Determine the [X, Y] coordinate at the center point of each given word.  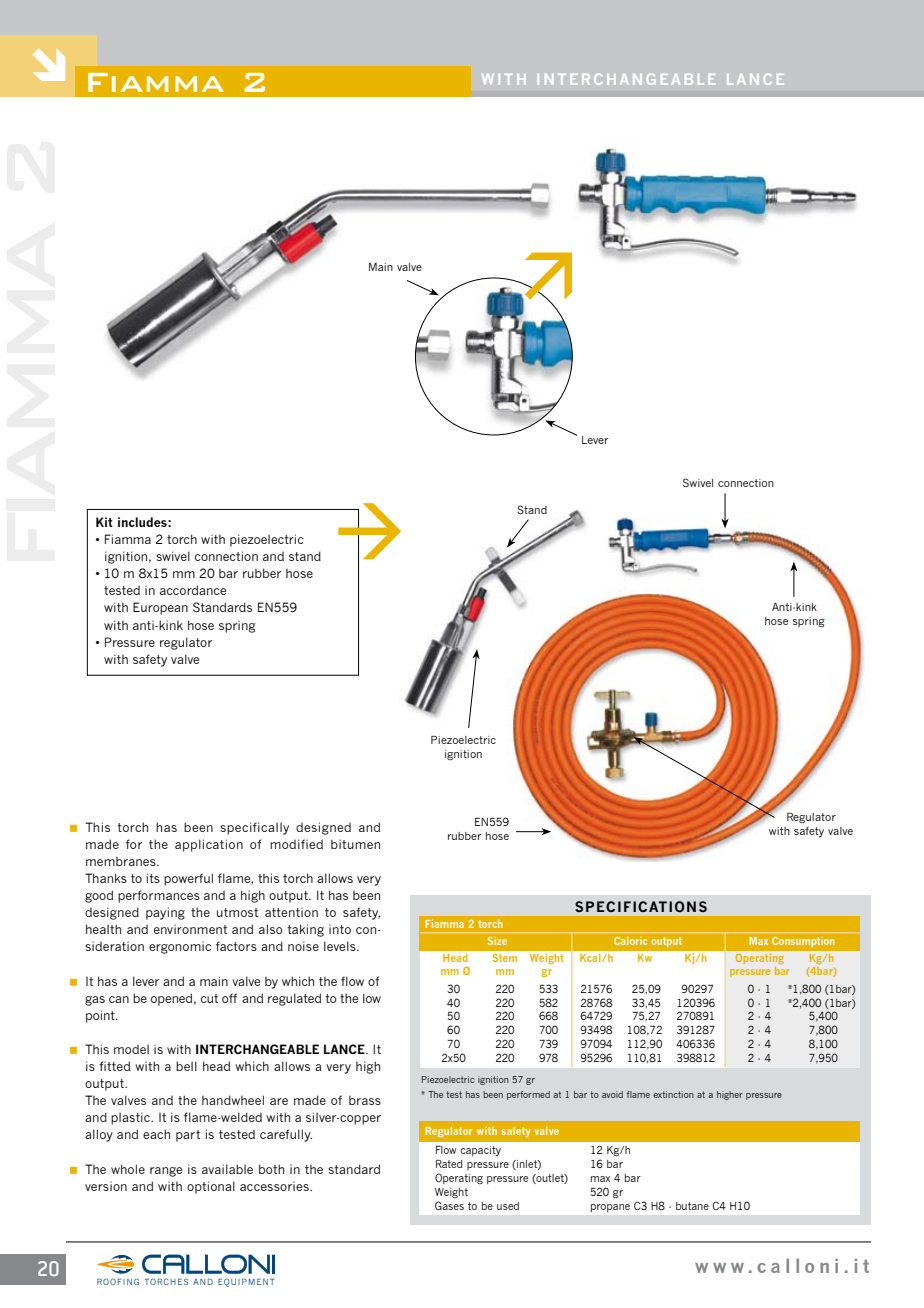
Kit [104, 522]
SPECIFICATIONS [641, 906]
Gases [449, 1205]
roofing [118, 1281]
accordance [193, 590]
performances [159, 896]
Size [497, 941]
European [160, 608]
